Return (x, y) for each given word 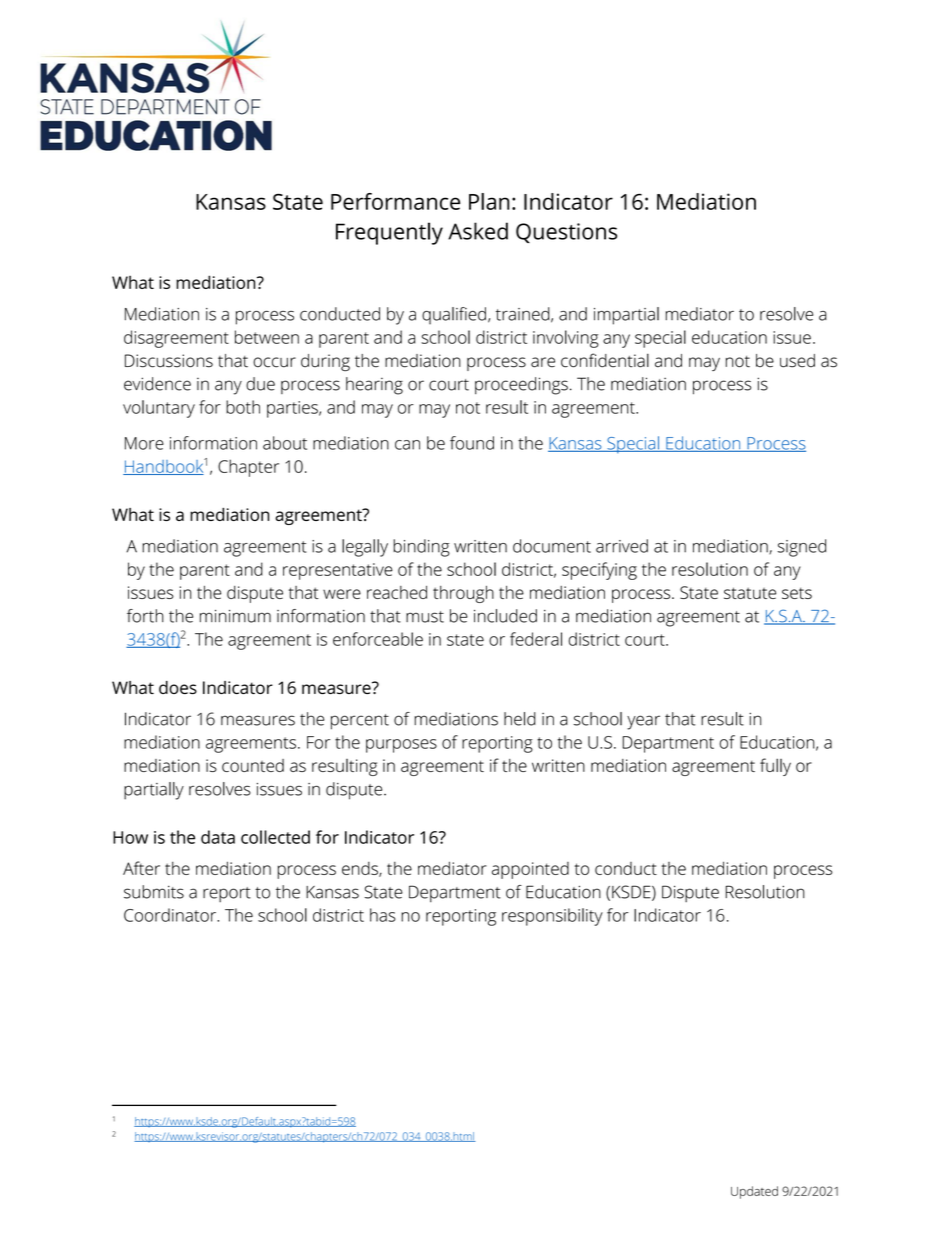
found (472, 443)
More (144, 443)
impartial (626, 316)
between (267, 337)
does (178, 687)
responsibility (552, 917)
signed (801, 548)
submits (154, 892)
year (643, 722)
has (383, 915)
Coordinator (171, 915)
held (520, 719)
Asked (478, 231)
